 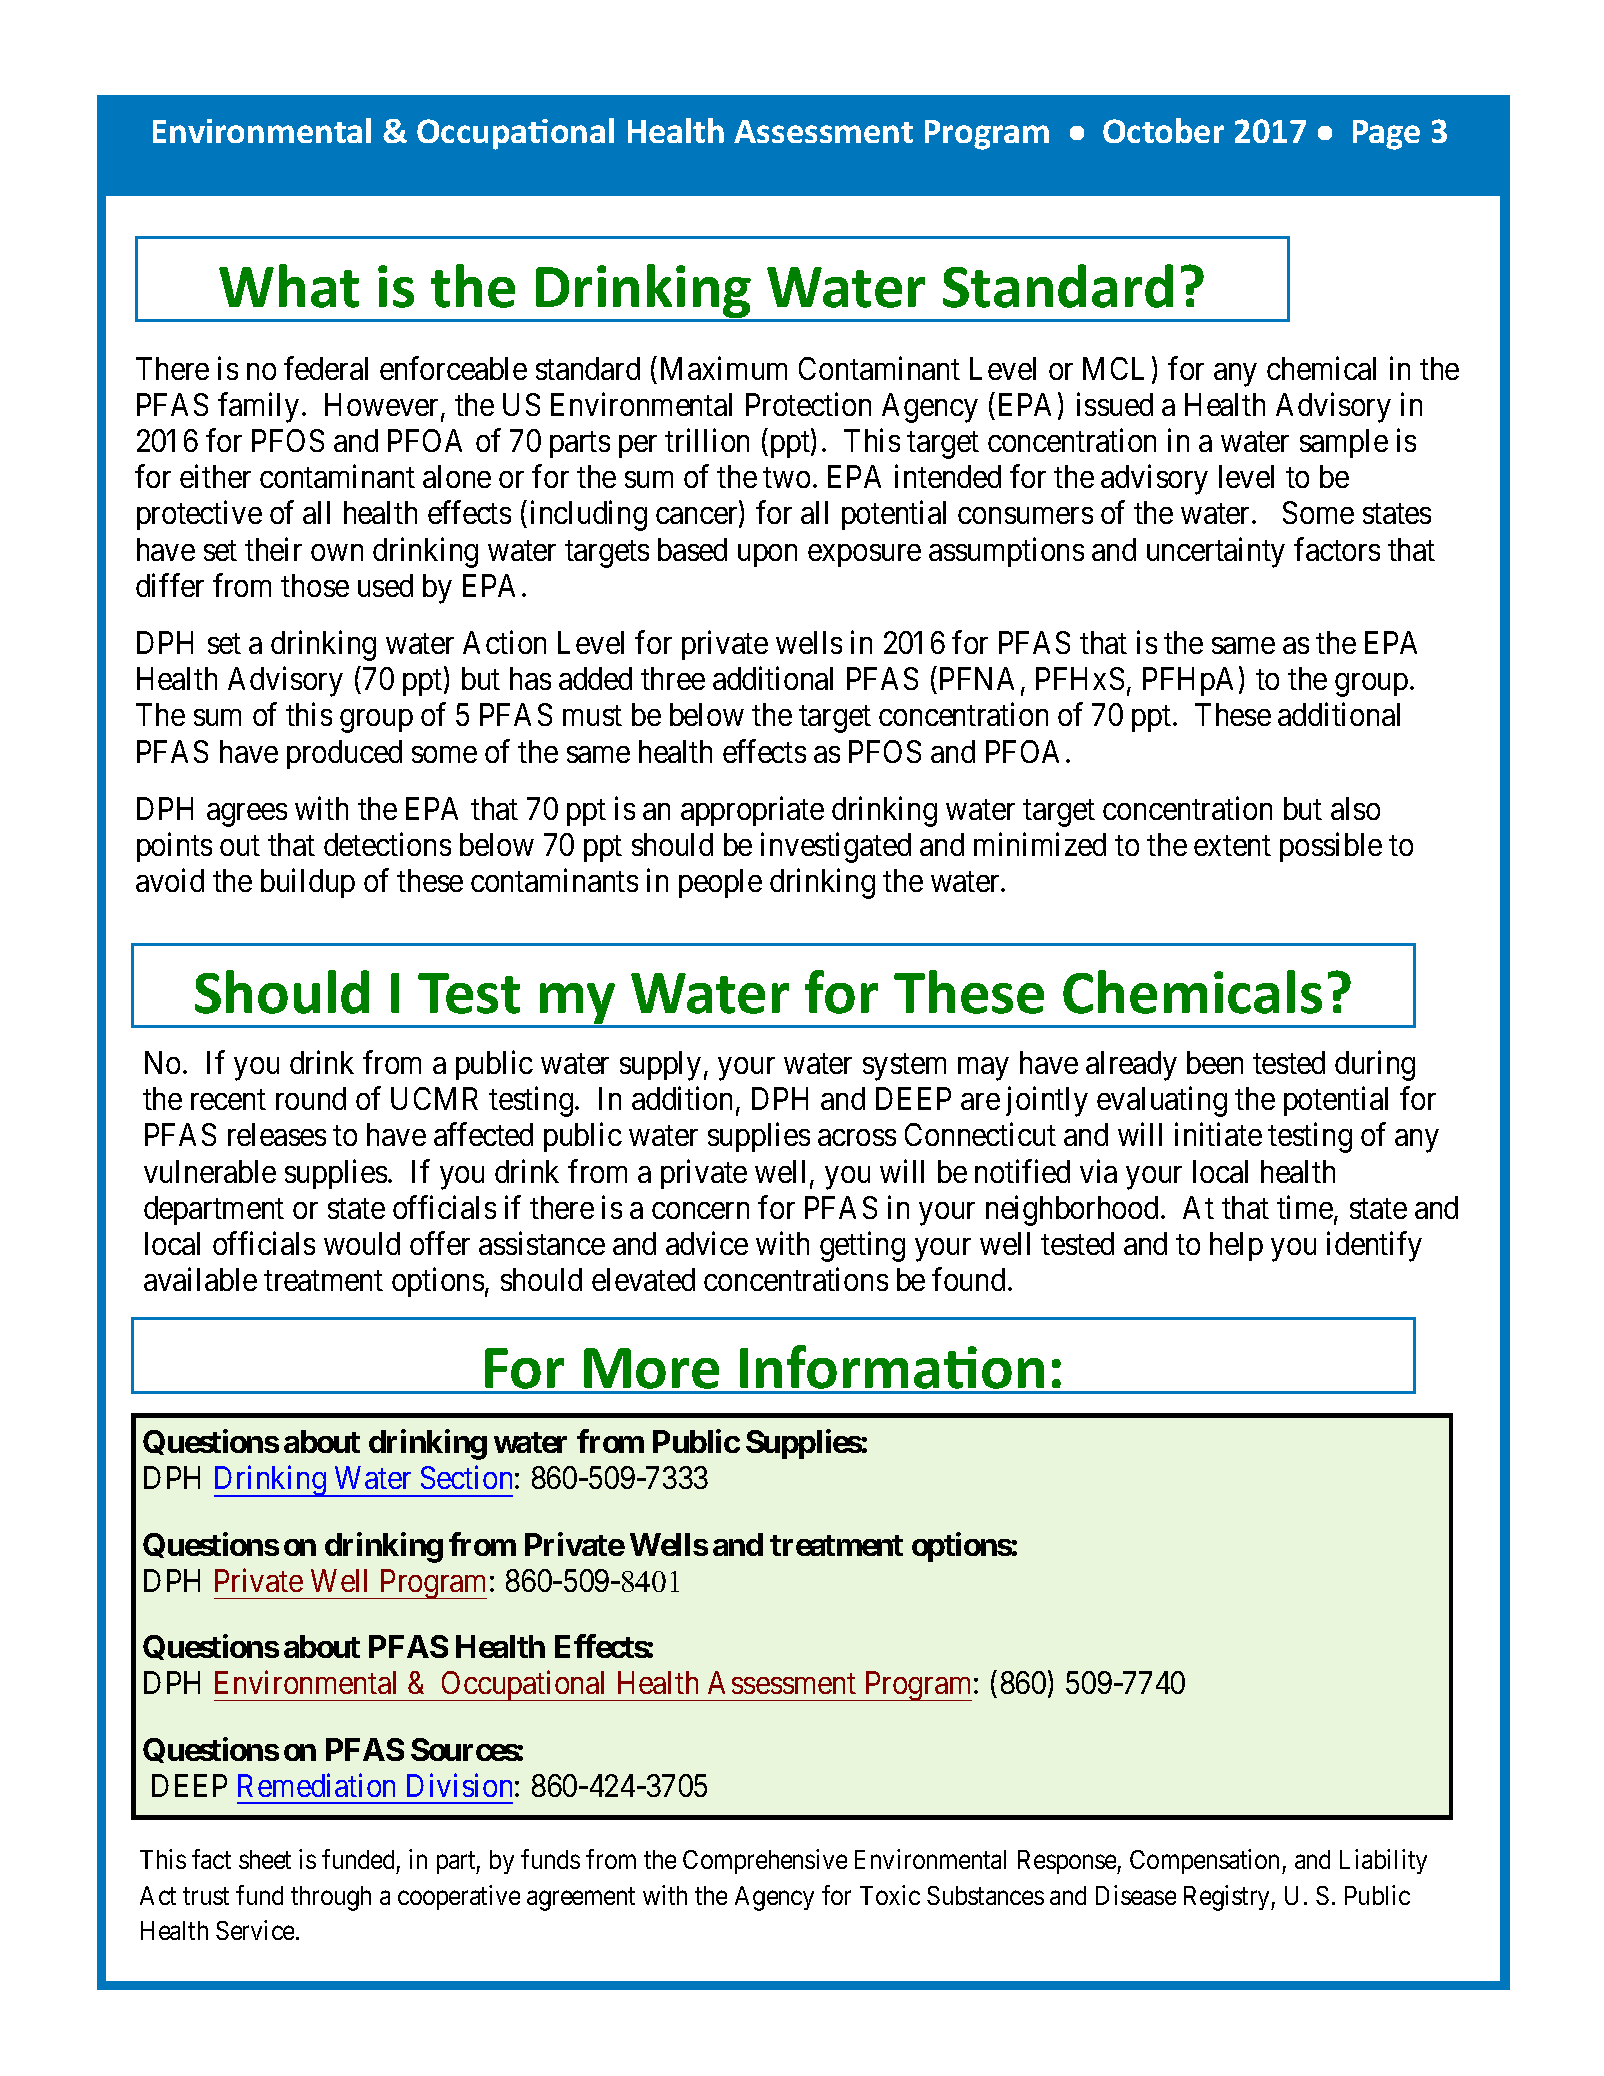 I want to click on been, so click(x=1215, y=1062).
